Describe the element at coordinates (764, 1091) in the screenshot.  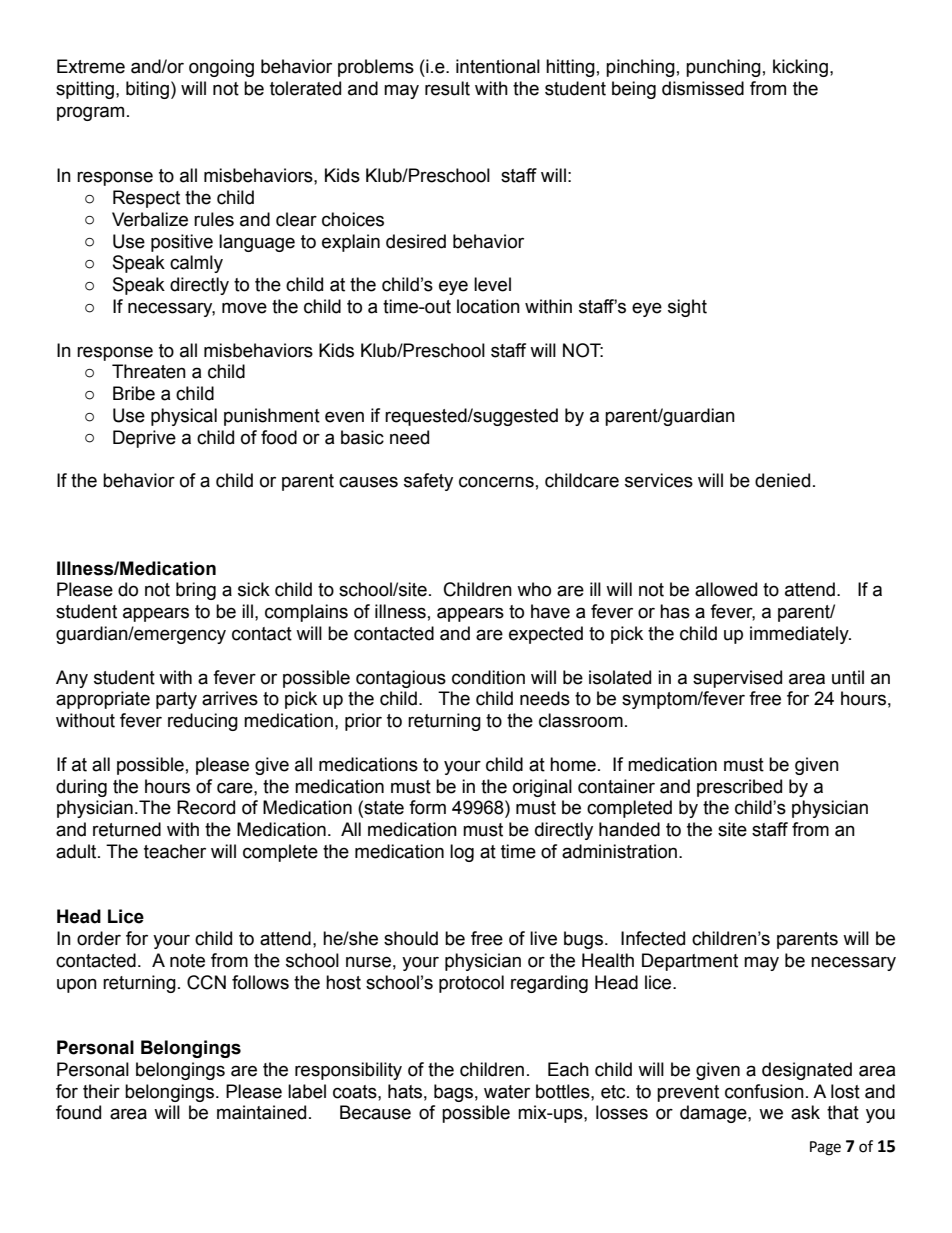
I see `confusion` at that location.
